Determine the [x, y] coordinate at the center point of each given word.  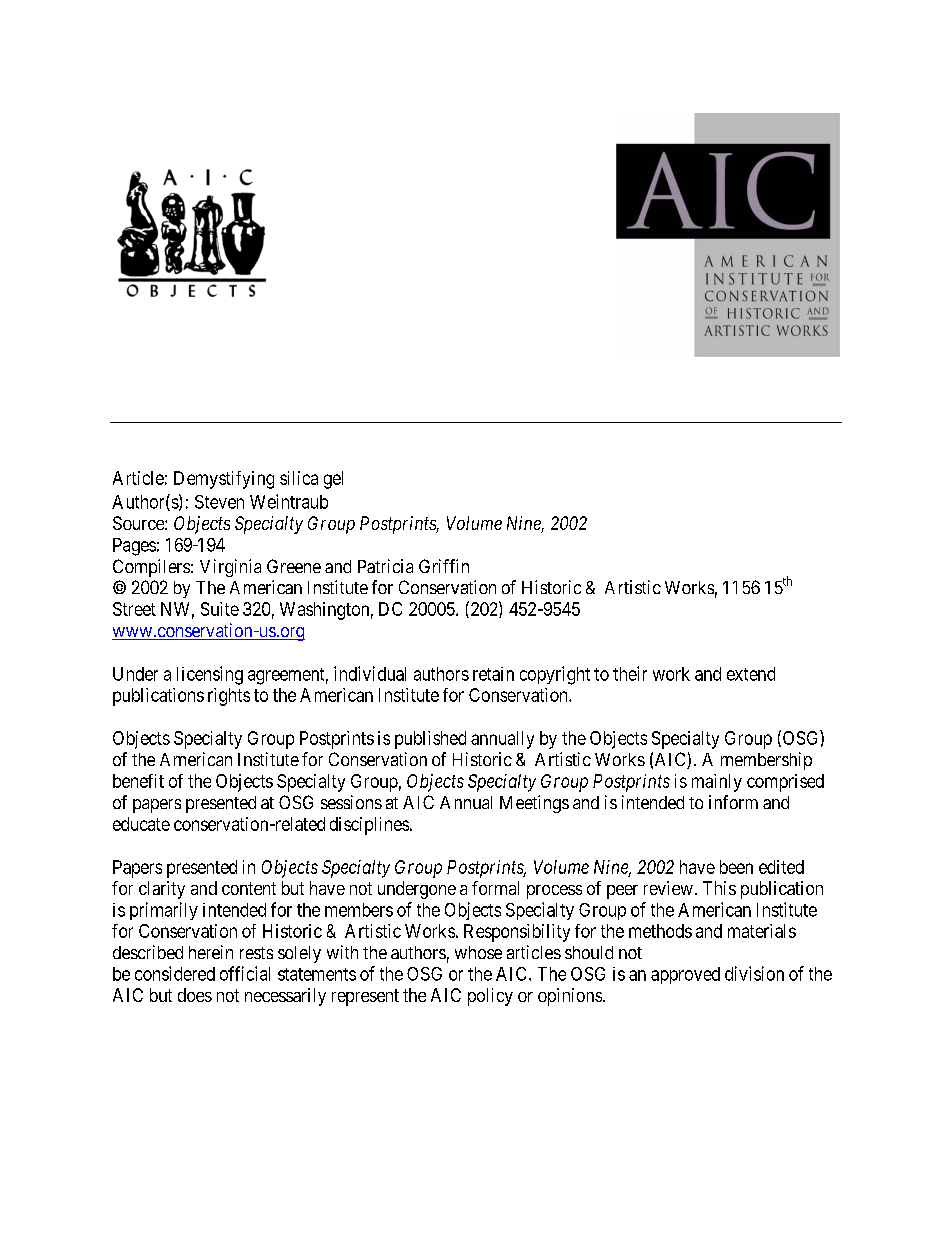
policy [490, 997]
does [195, 995]
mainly [717, 783]
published [430, 740]
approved [685, 975]
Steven [219, 502]
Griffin [444, 566]
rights [229, 697]
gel [333, 480]
